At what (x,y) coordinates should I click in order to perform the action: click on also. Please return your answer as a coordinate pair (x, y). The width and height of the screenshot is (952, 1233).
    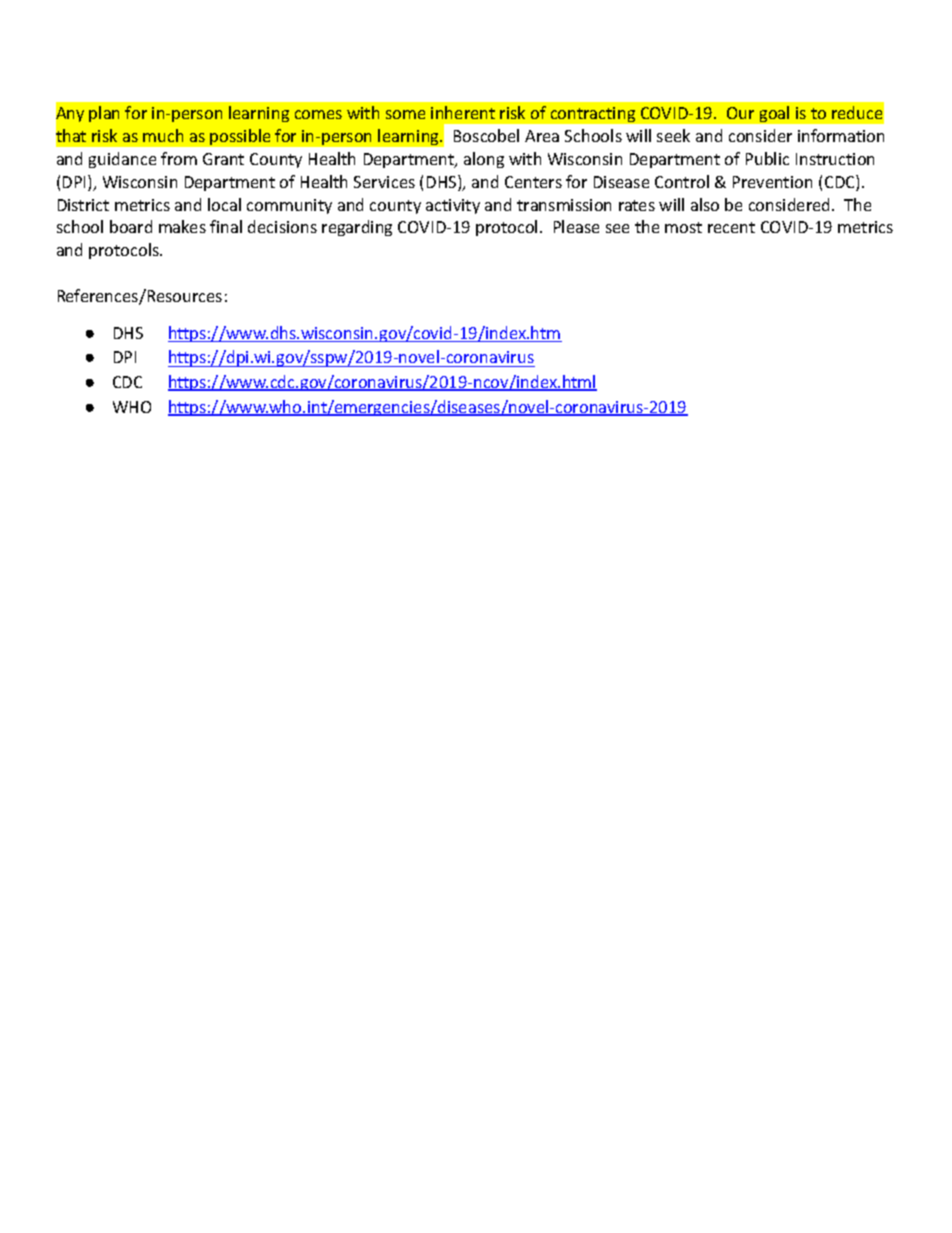
    Looking at the image, I should click on (705, 204).
